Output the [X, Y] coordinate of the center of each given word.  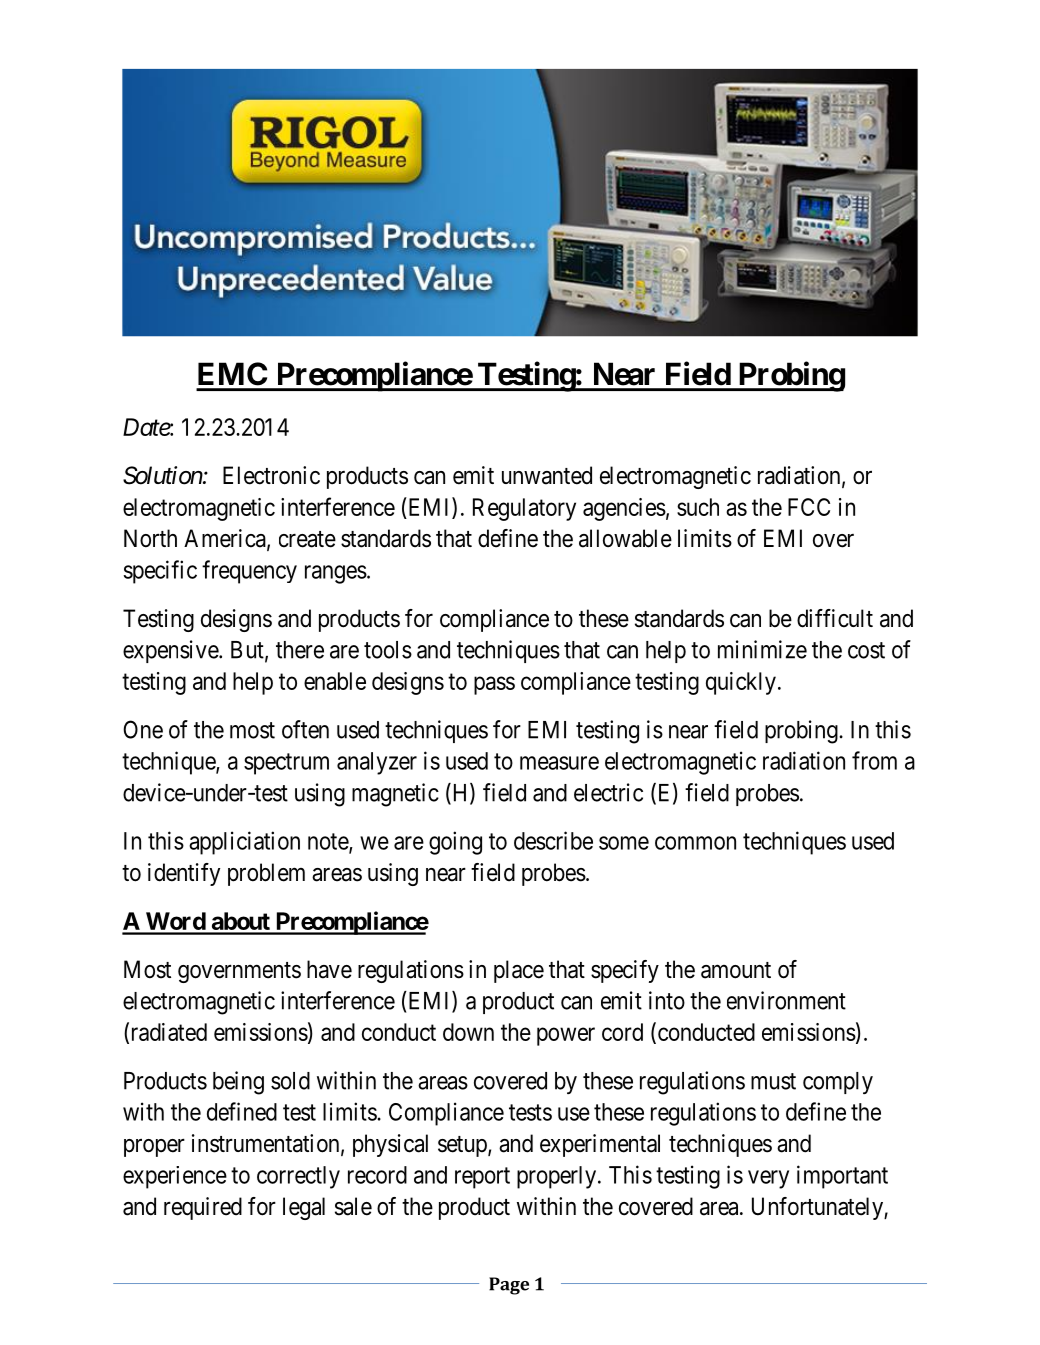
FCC [809, 507]
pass [494, 685]
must [773, 1081]
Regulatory [524, 509]
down [468, 1032]
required [203, 1208]
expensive [171, 651]
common [695, 843]
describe [553, 840]
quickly [741, 683]
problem [266, 874]
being [238, 1083]
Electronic [271, 475]
